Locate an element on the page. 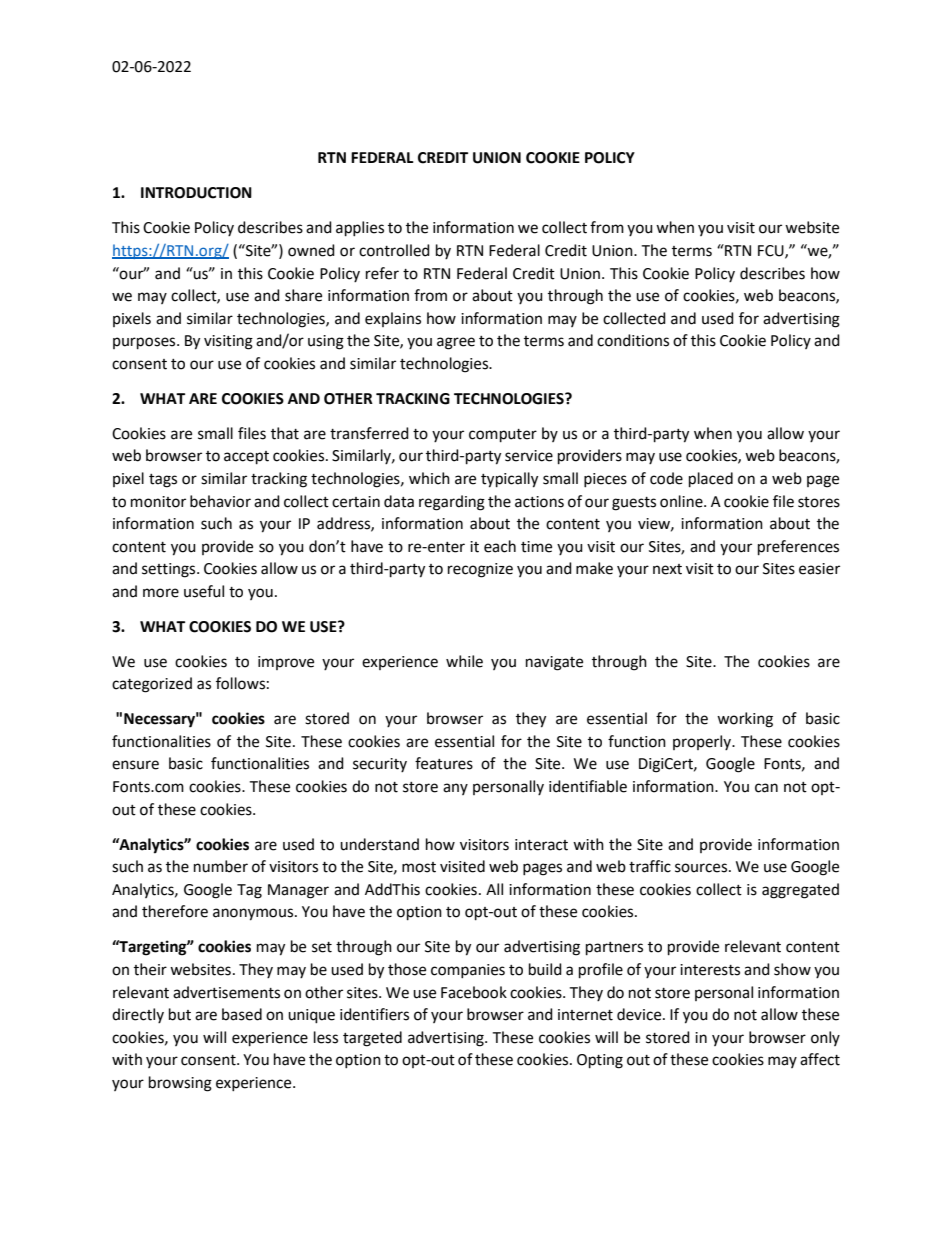 The width and height of the image is (952, 1233). Facebook is located at coordinates (474, 992).
